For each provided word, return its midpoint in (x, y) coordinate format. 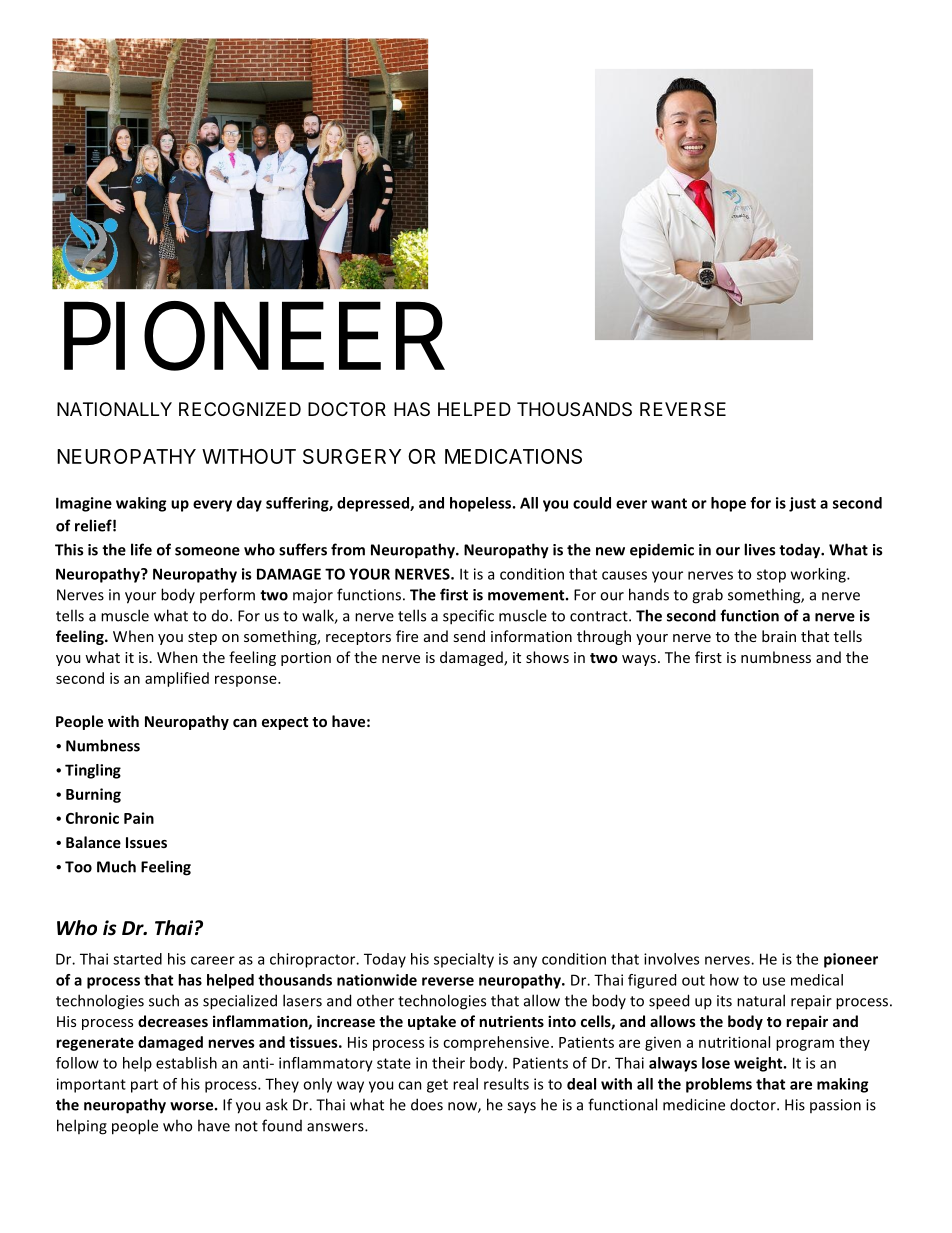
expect (285, 723)
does (427, 1104)
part (144, 1086)
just (802, 504)
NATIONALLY (114, 409)
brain (779, 636)
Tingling (93, 771)
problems (719, 1085)
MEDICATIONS (513, 456)
